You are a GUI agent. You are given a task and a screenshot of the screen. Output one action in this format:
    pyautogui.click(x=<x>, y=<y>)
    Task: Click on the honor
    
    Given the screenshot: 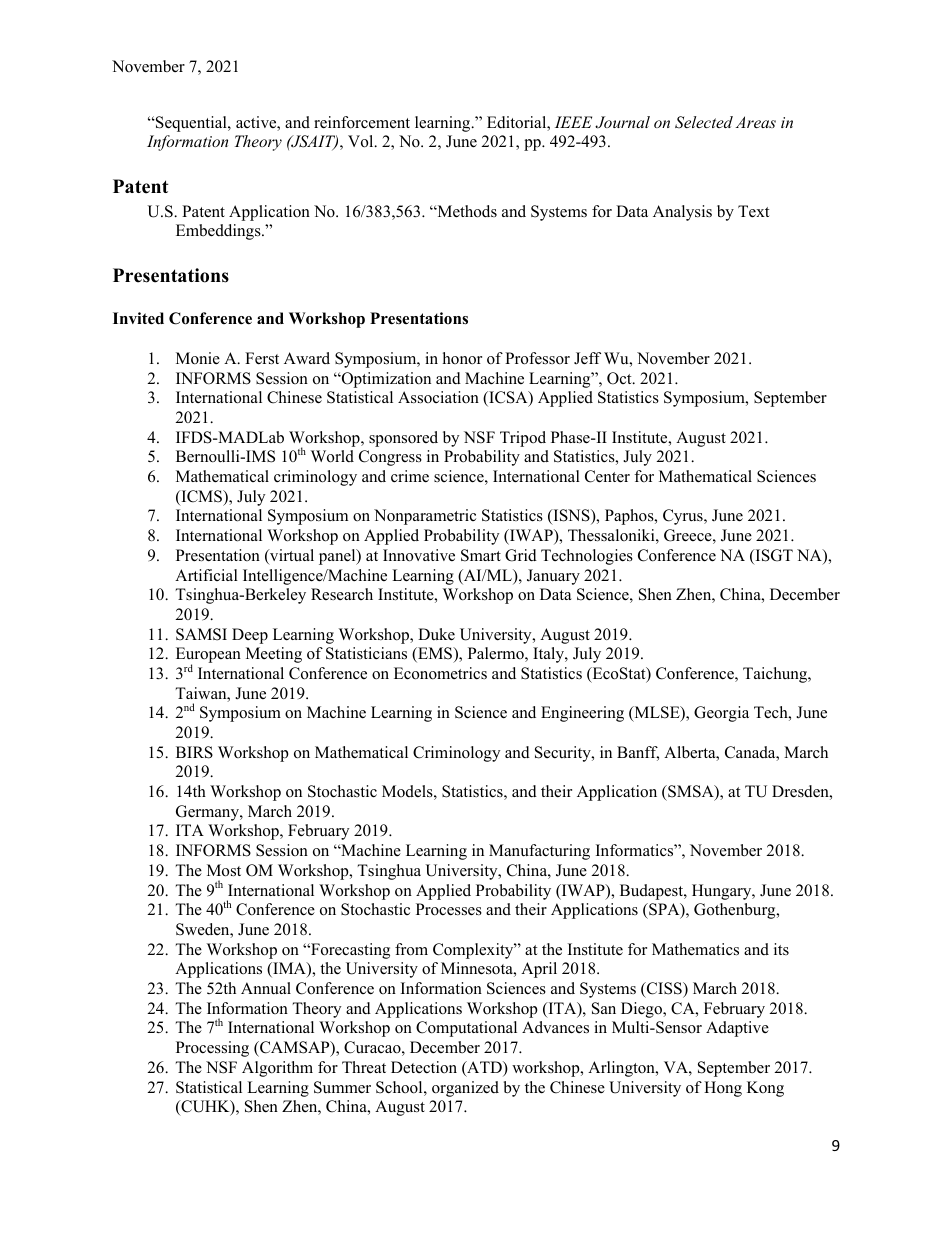 What is the action you would take?
    pyautogui.click(x=462, y=358)
